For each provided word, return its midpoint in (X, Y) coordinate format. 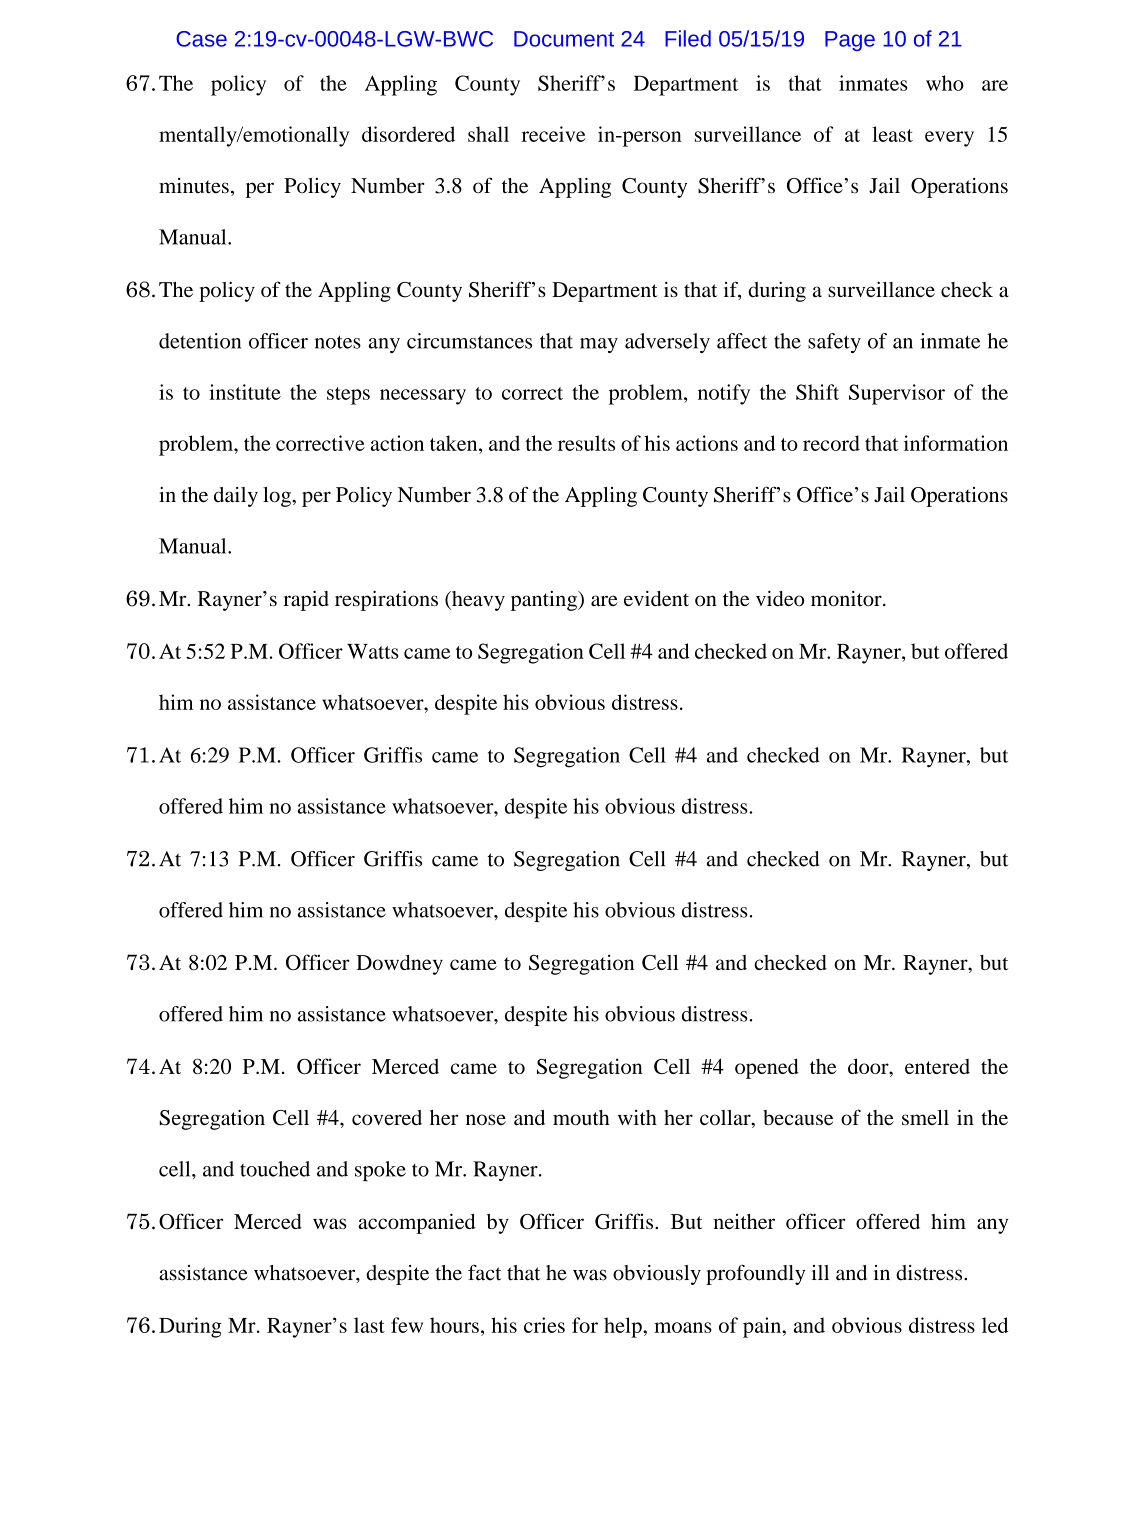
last (369, 1325)
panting (545, 601)
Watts (372, 651)
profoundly (755, 1274)
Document (564, 39)
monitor (847, 599)
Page (850, 41)
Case (201, 39)
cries (544, 1325)
